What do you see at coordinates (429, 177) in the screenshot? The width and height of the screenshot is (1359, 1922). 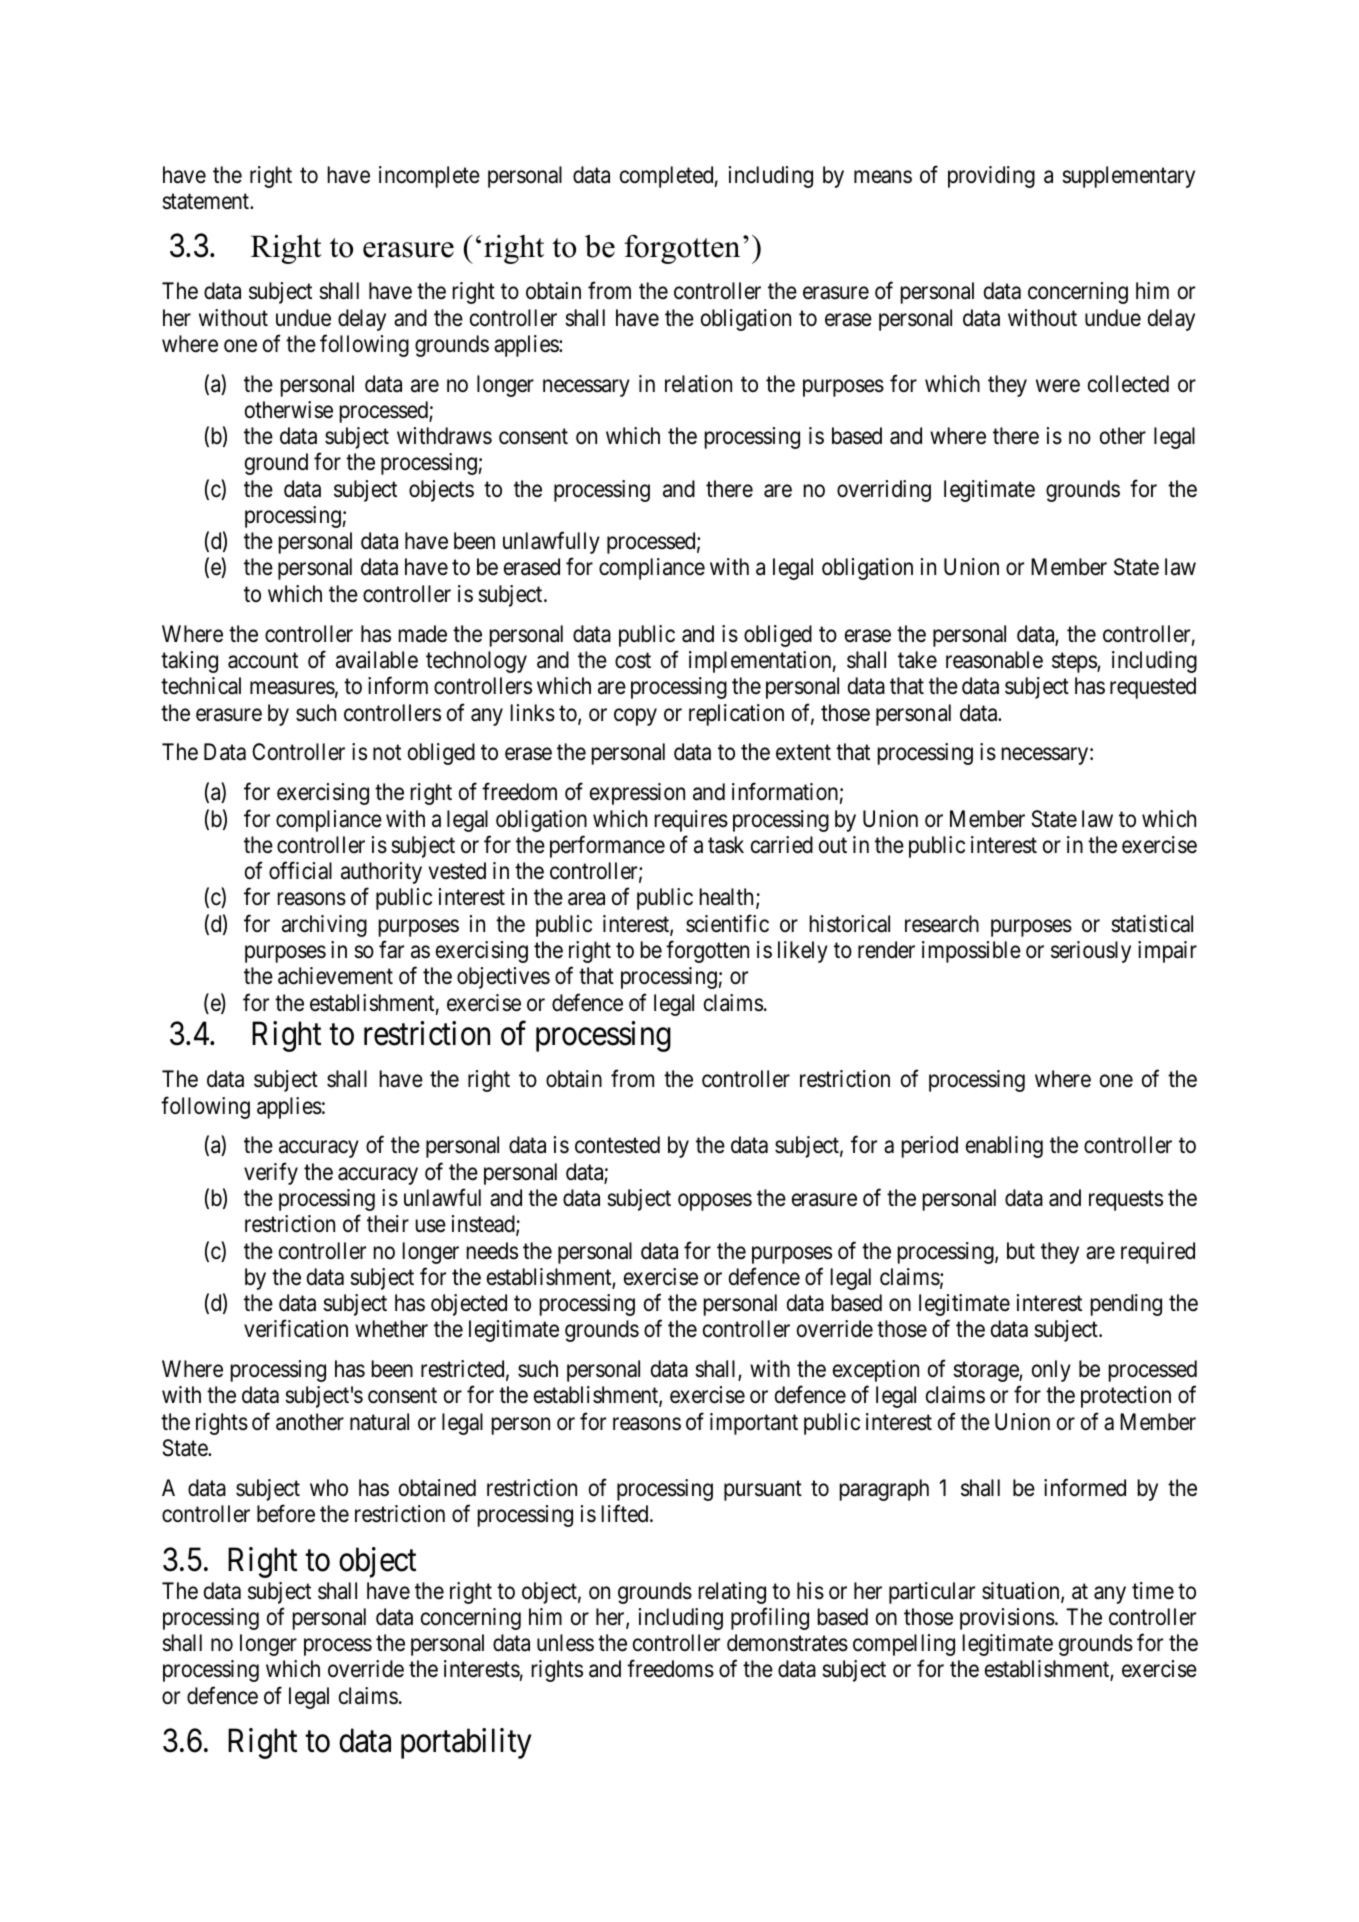 I see `incomplete` at bounding box center [429, 177].
